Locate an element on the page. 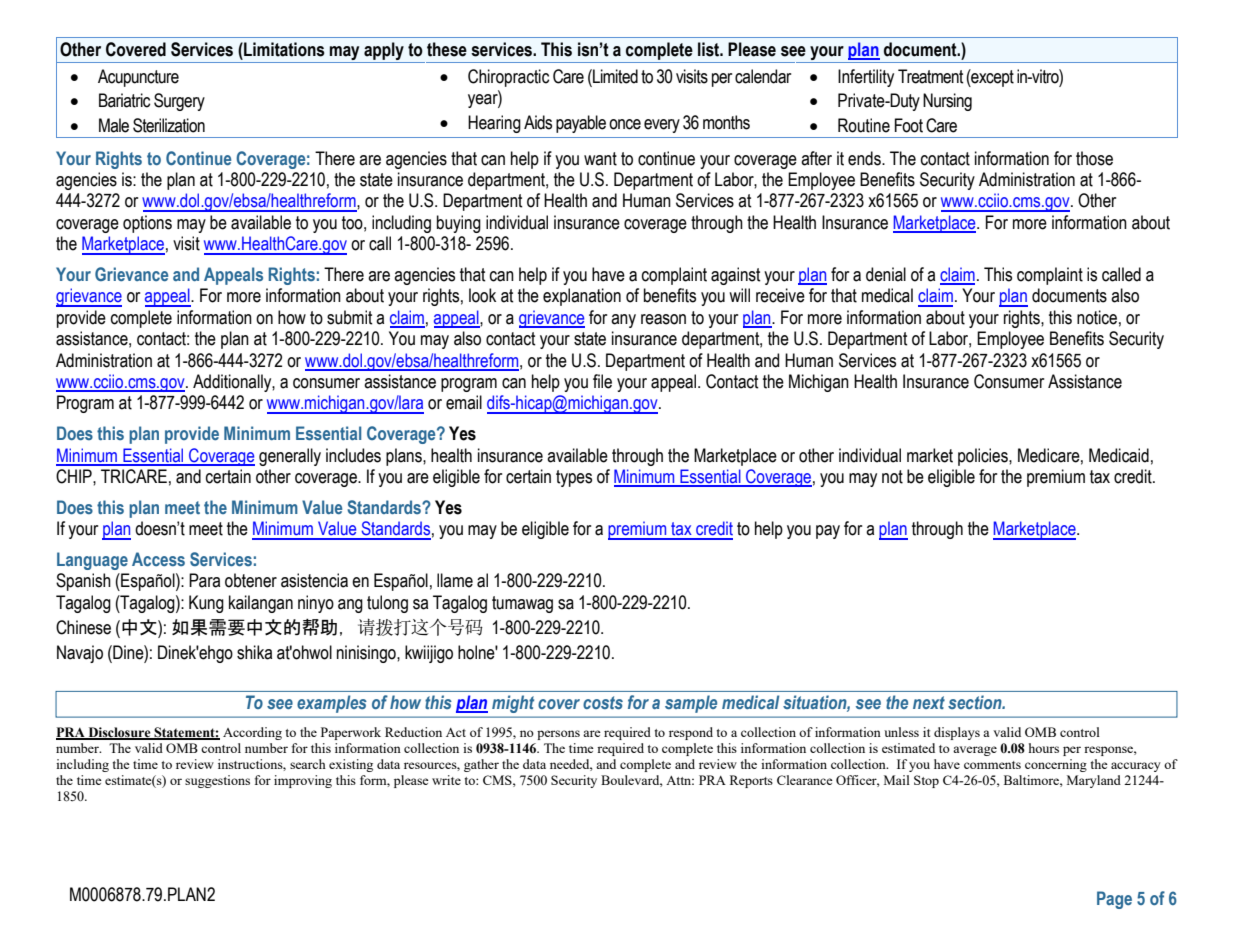  Treatment is located at coordinates (931, 76).
